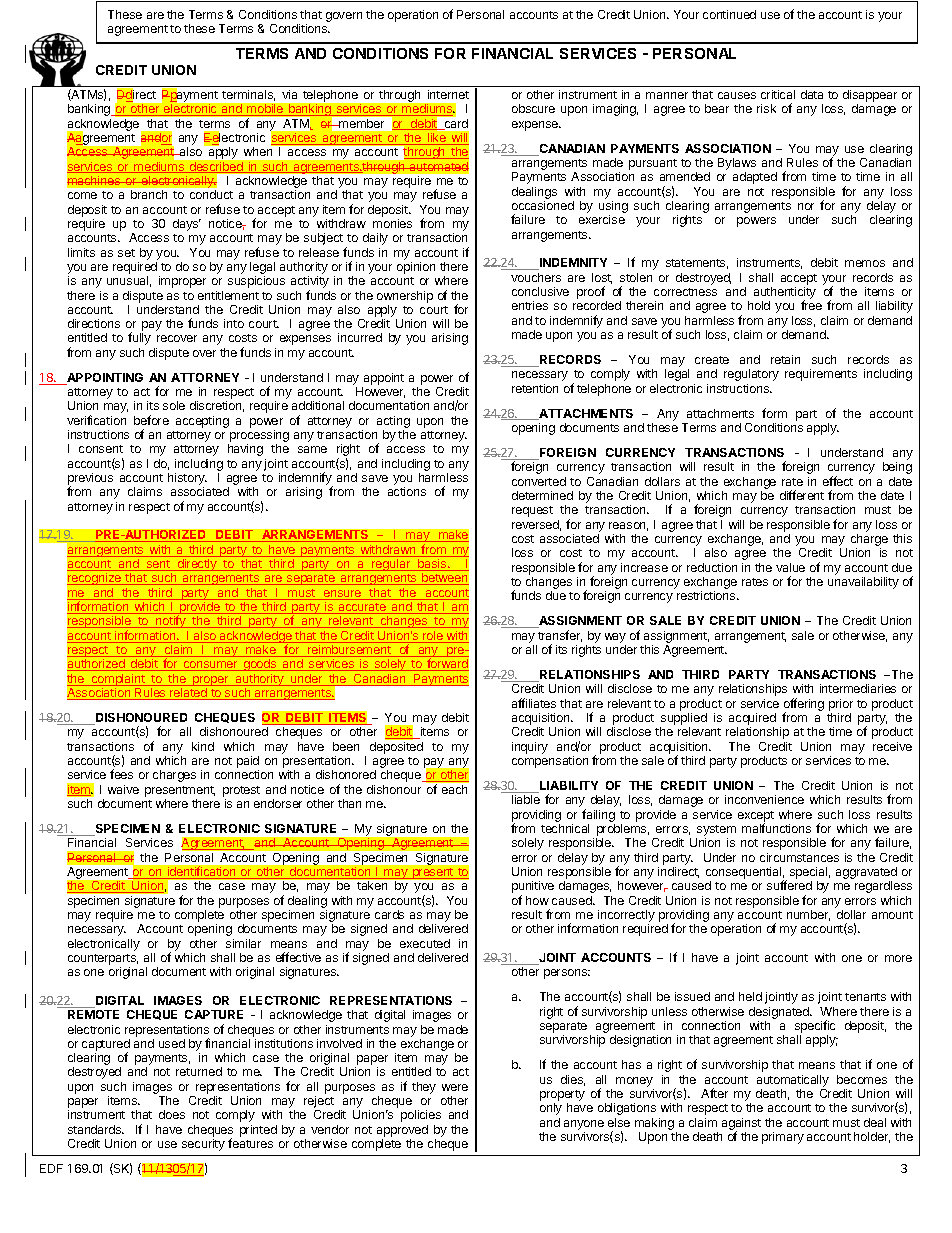 This image has height=1233, width=952. What do you see at coordinates (210, 666) in the image?
I see `consumer` at bounding box center [210, 666].
